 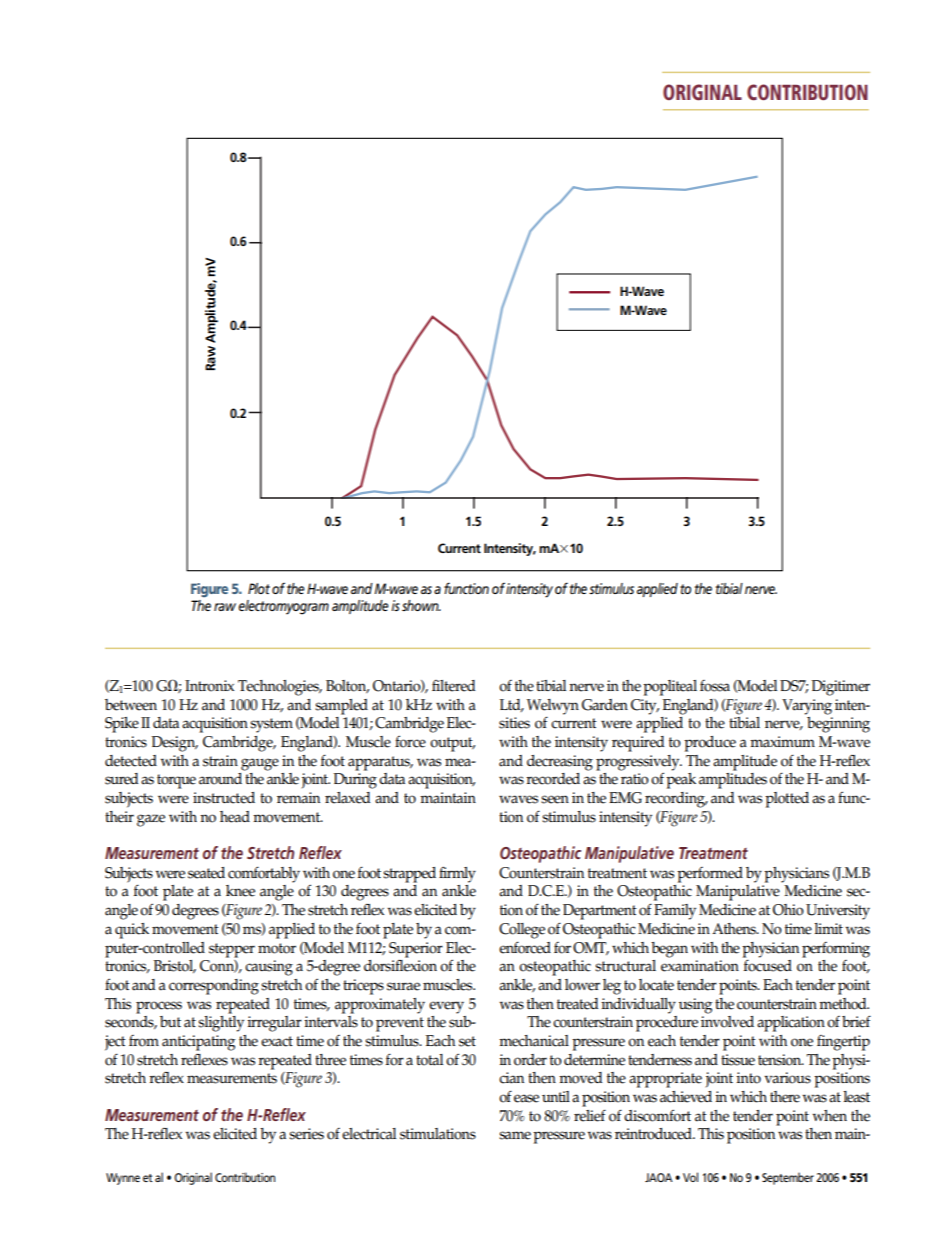 What do you see at coordinates (788, 910) in the document?
I see `Ohio` at bounding box center [788, 910].
